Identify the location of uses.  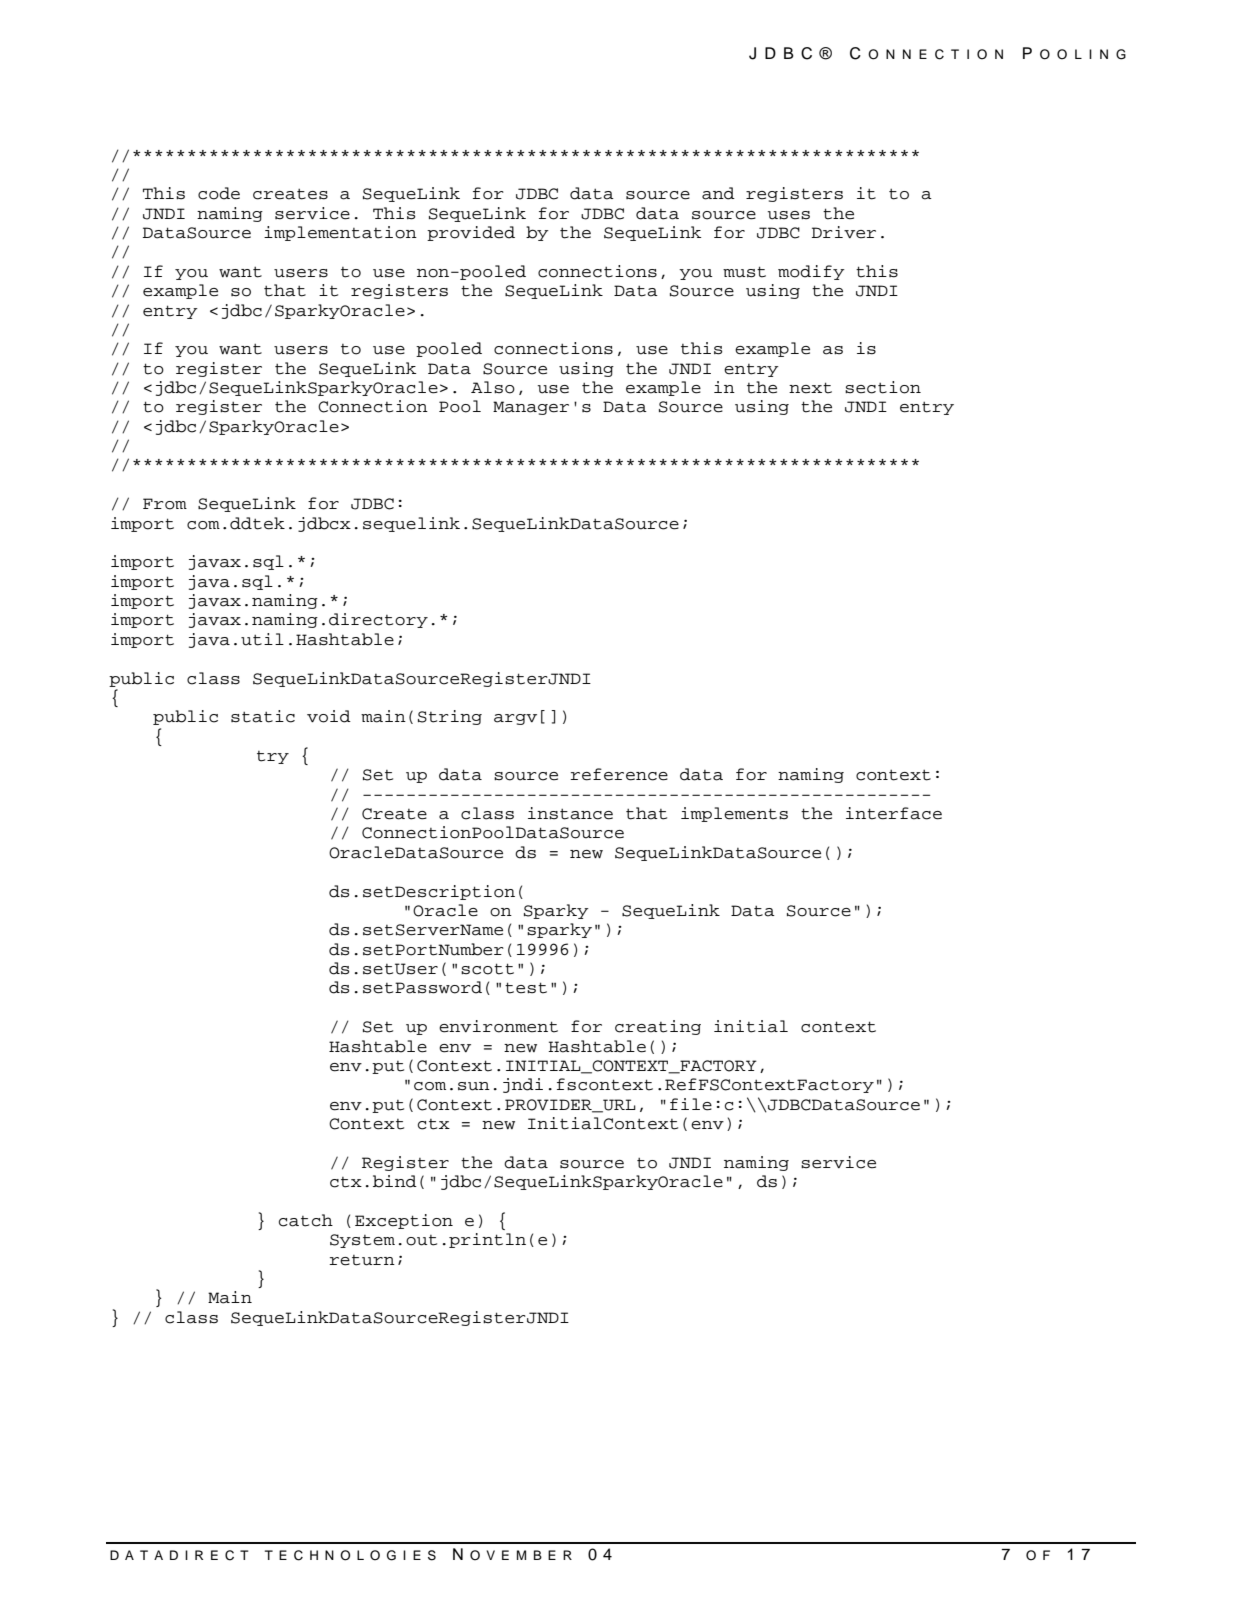
(789, 215).
